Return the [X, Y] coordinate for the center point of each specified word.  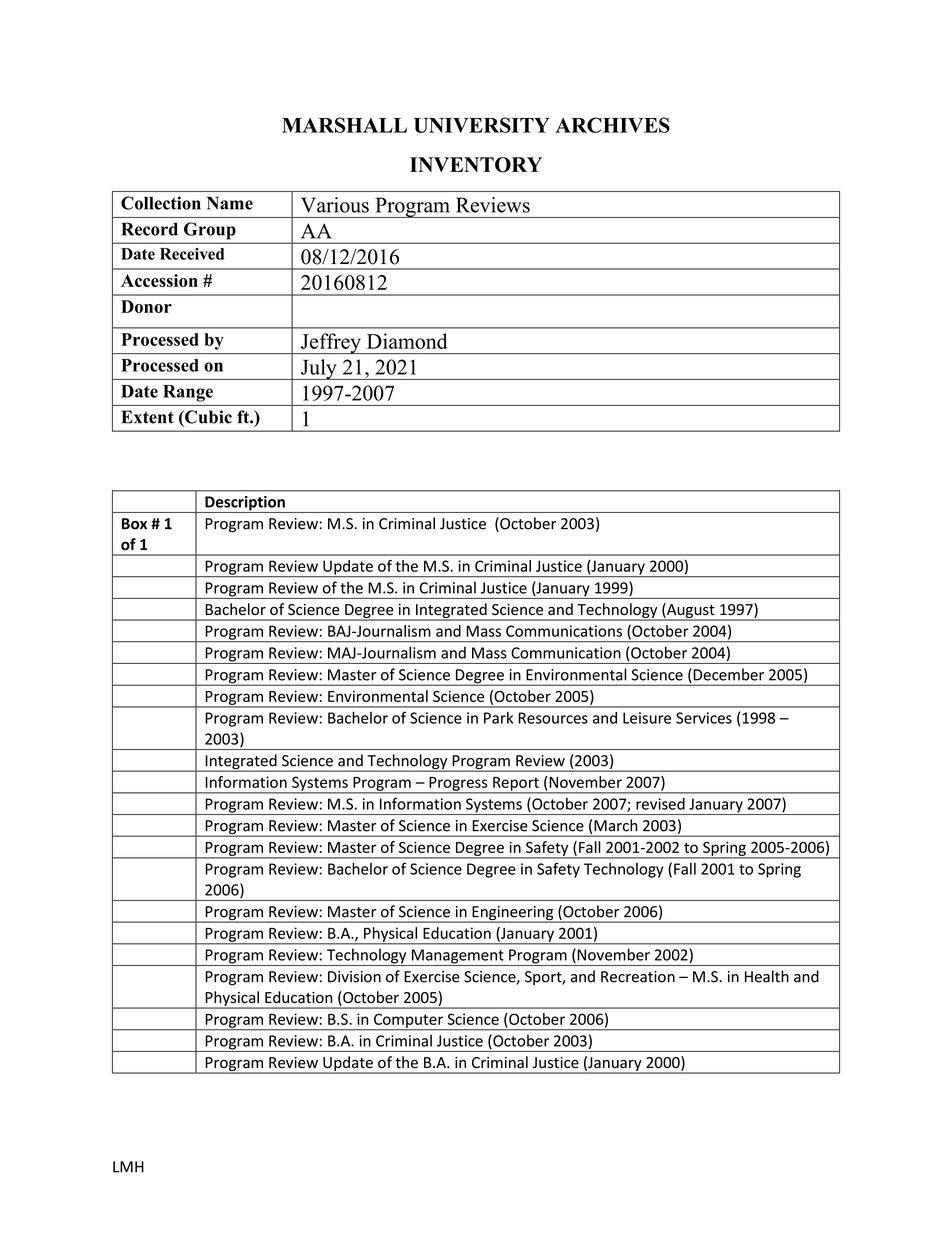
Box [134, 524]
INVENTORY [476, 165]
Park [498, 718]
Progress [458, 785]
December [727, 675]
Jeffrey [331, 343]
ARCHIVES [612, 125]
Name [230, 203]
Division [354, 977]
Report [516, 785]
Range [188, 393]
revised [660, 804]
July [319, 369]
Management [457, 957]
